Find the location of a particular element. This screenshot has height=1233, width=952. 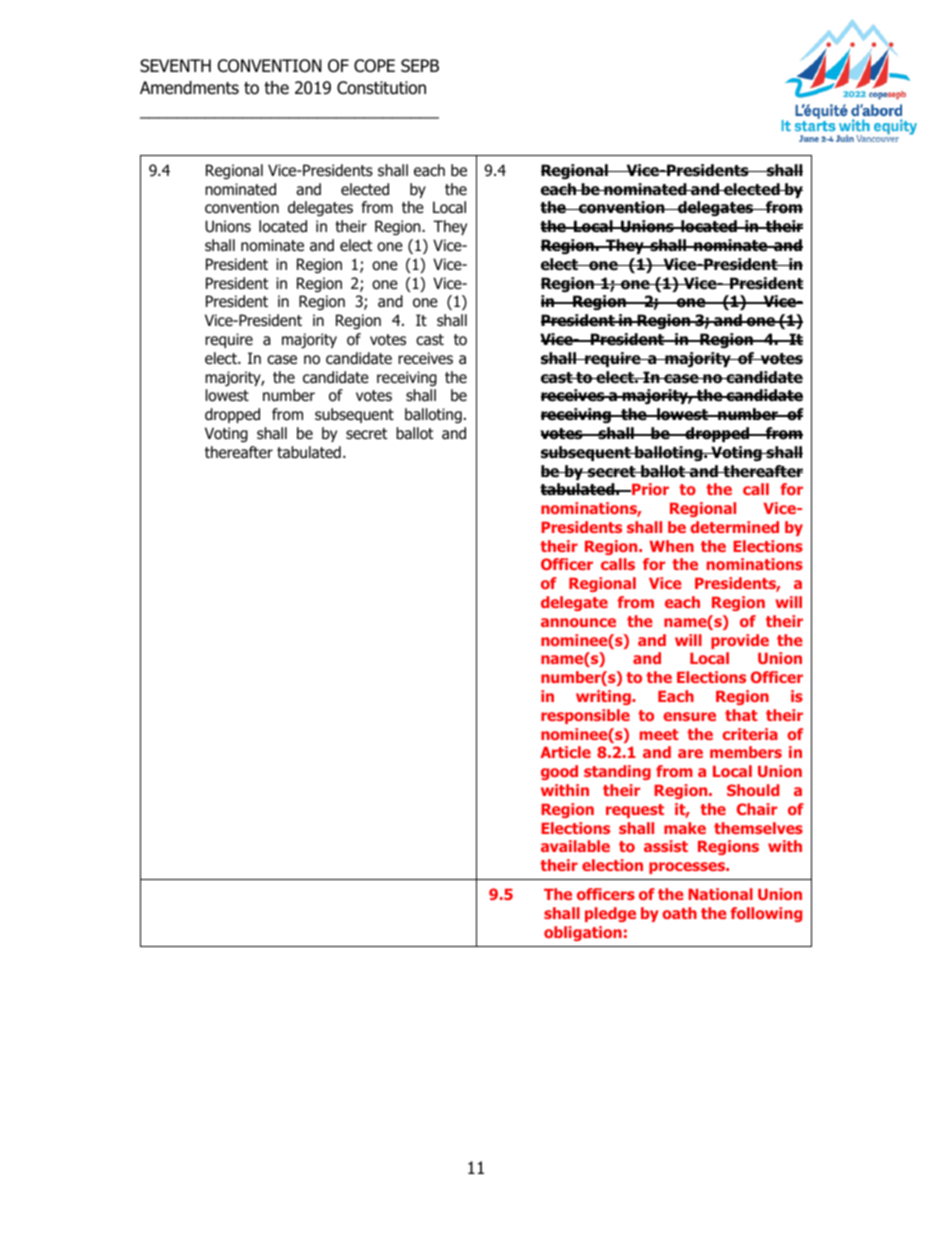

COPE is located at coordinates (374, 66).
